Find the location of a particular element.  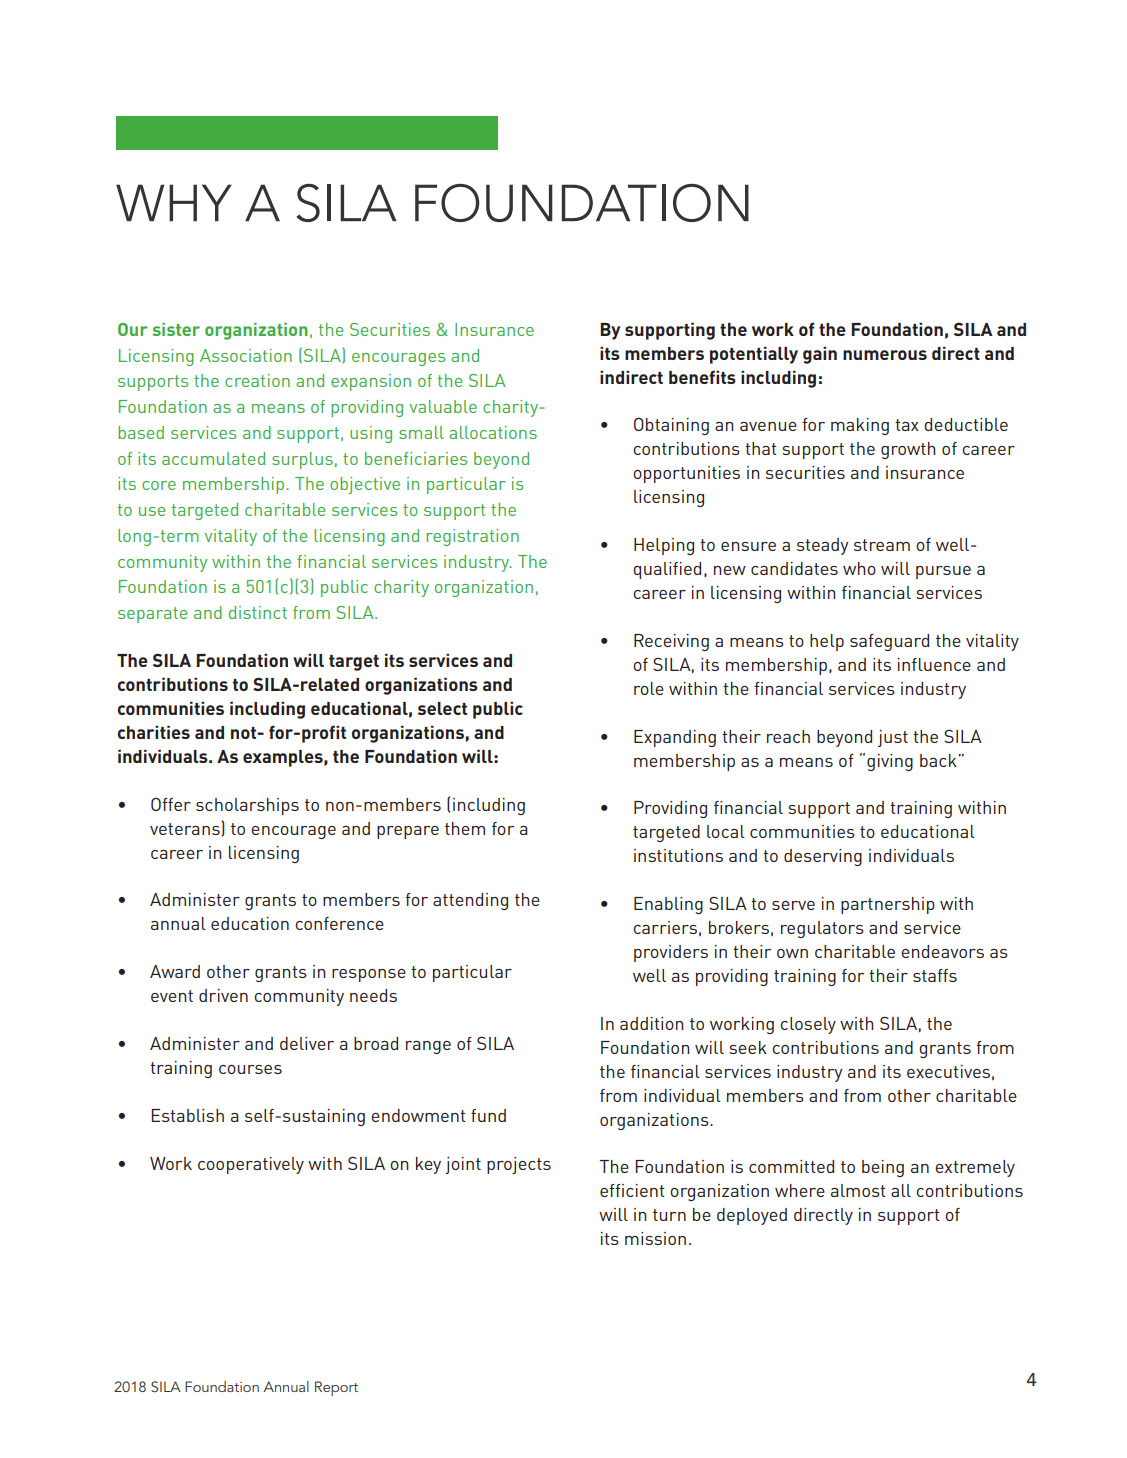

almost is located at coordinates (858, 1190).
